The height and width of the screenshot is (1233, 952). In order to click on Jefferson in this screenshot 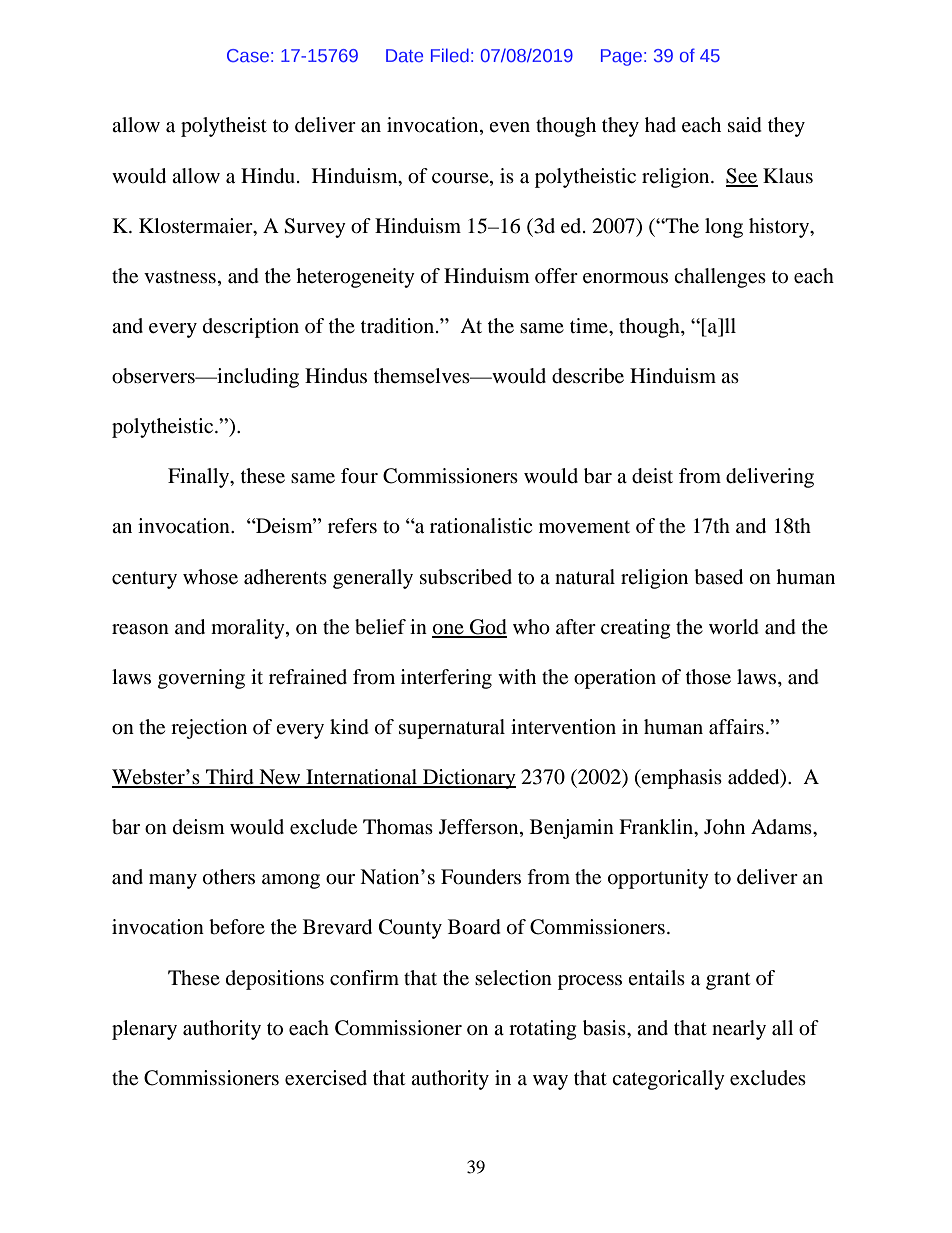, I will do `click(480, 828)`.
